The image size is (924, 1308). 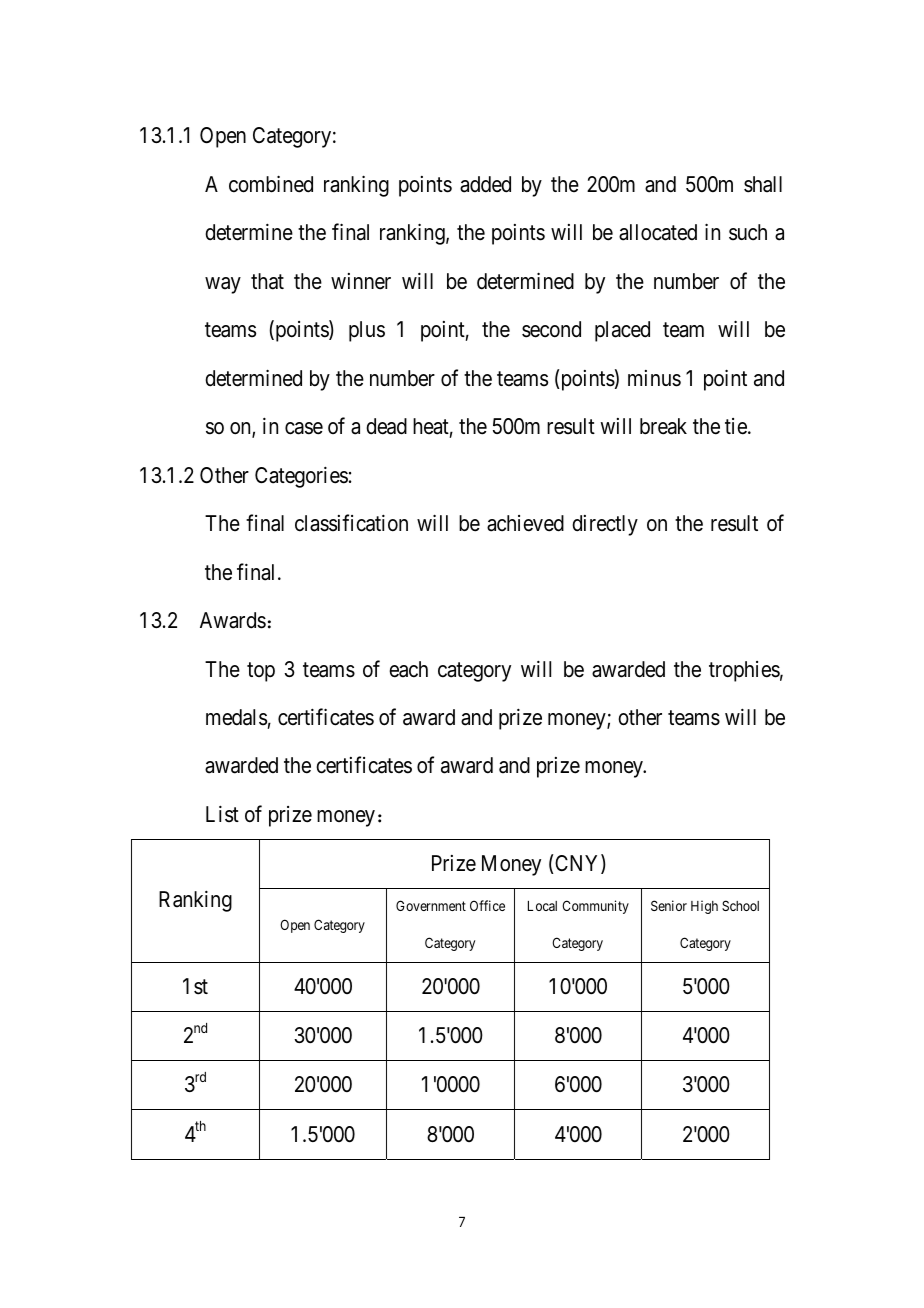 What do you see at coordinates (654, 378) in the document?
I see `minus` at bounding box center [654, 378].
